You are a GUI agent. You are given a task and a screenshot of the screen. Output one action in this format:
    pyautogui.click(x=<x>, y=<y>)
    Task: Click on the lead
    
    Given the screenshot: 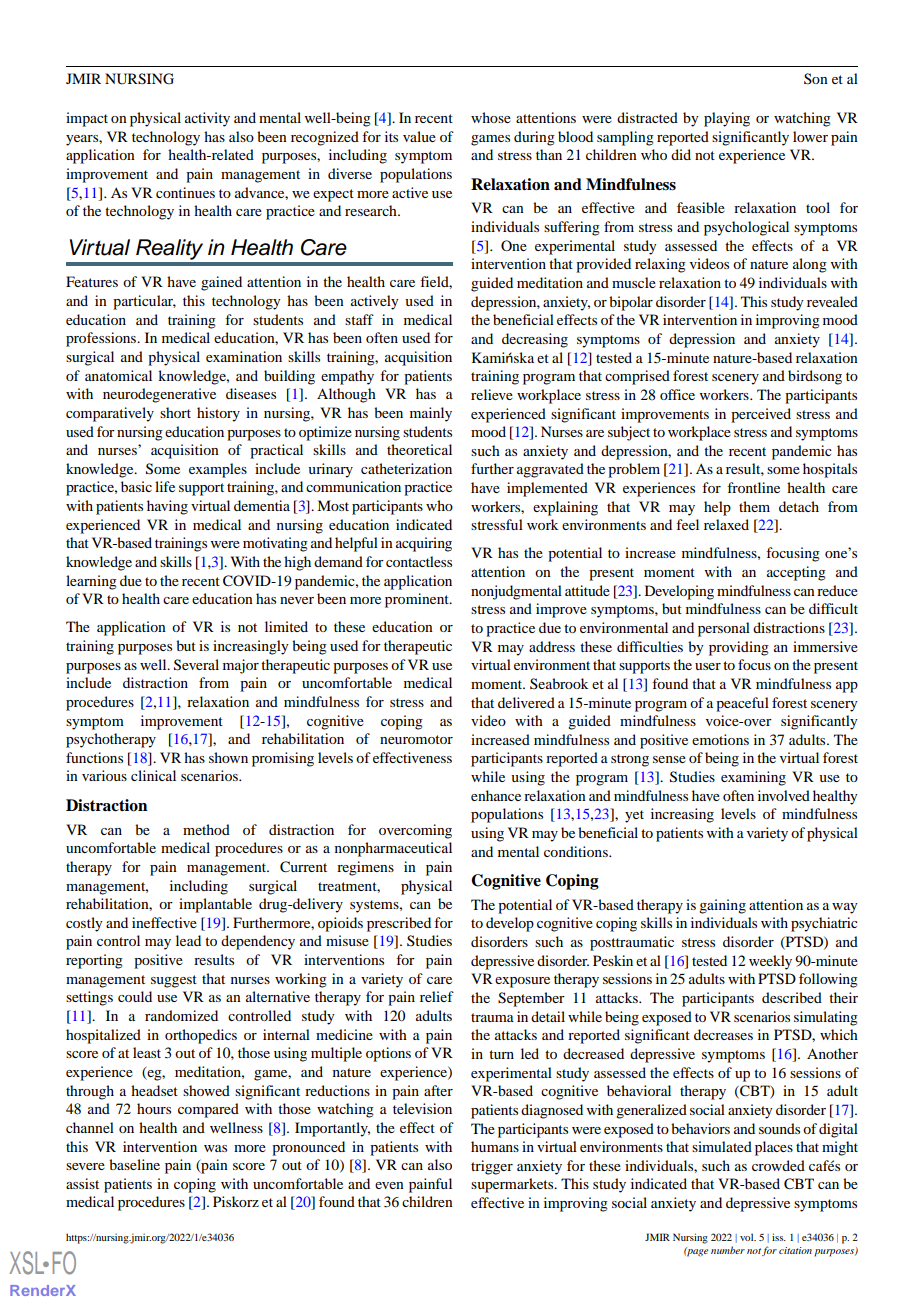 What is the action you would take?
    pyautogui.click(x=188, y=940)
